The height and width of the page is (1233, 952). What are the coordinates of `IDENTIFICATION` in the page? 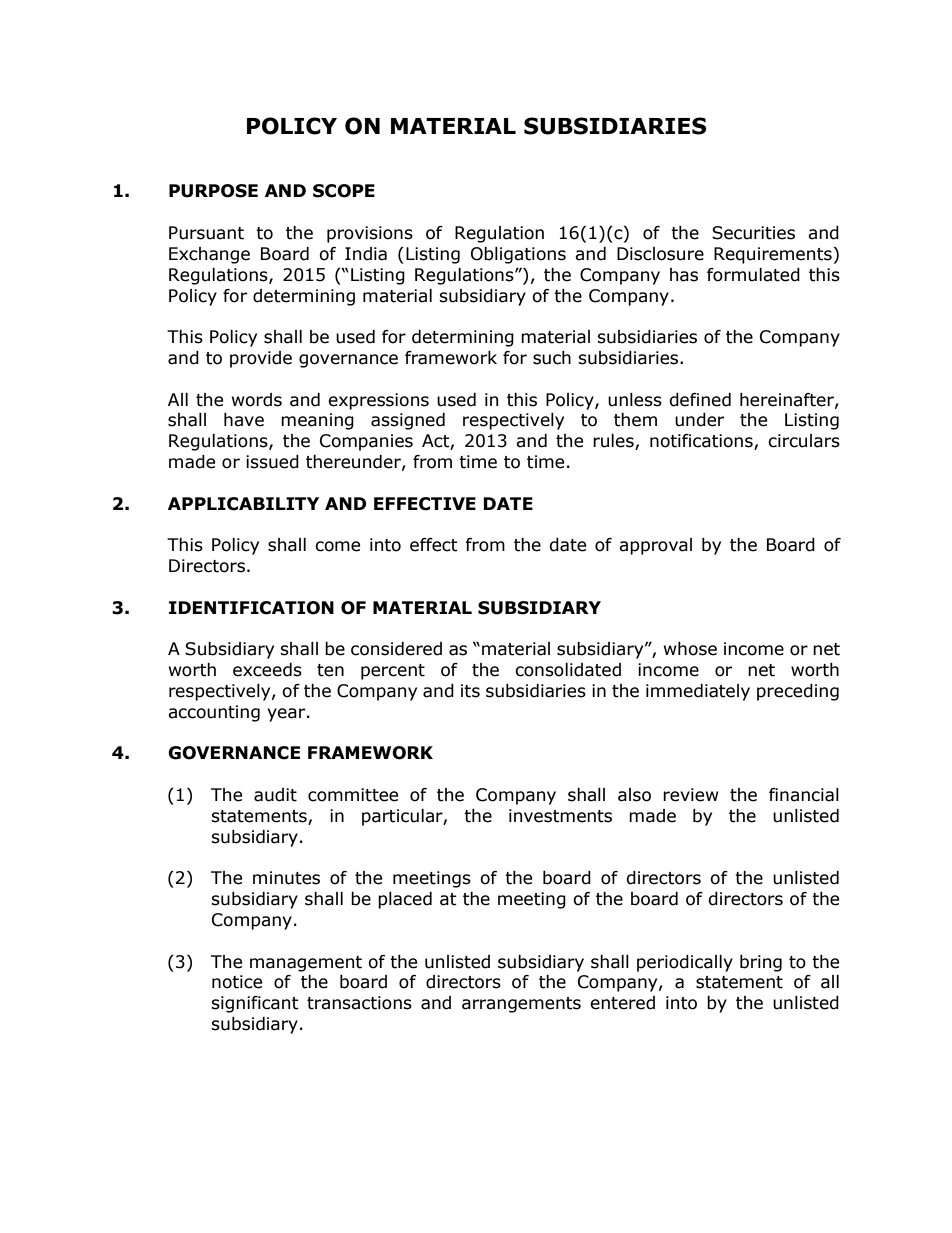 It's located at (251, 608).
